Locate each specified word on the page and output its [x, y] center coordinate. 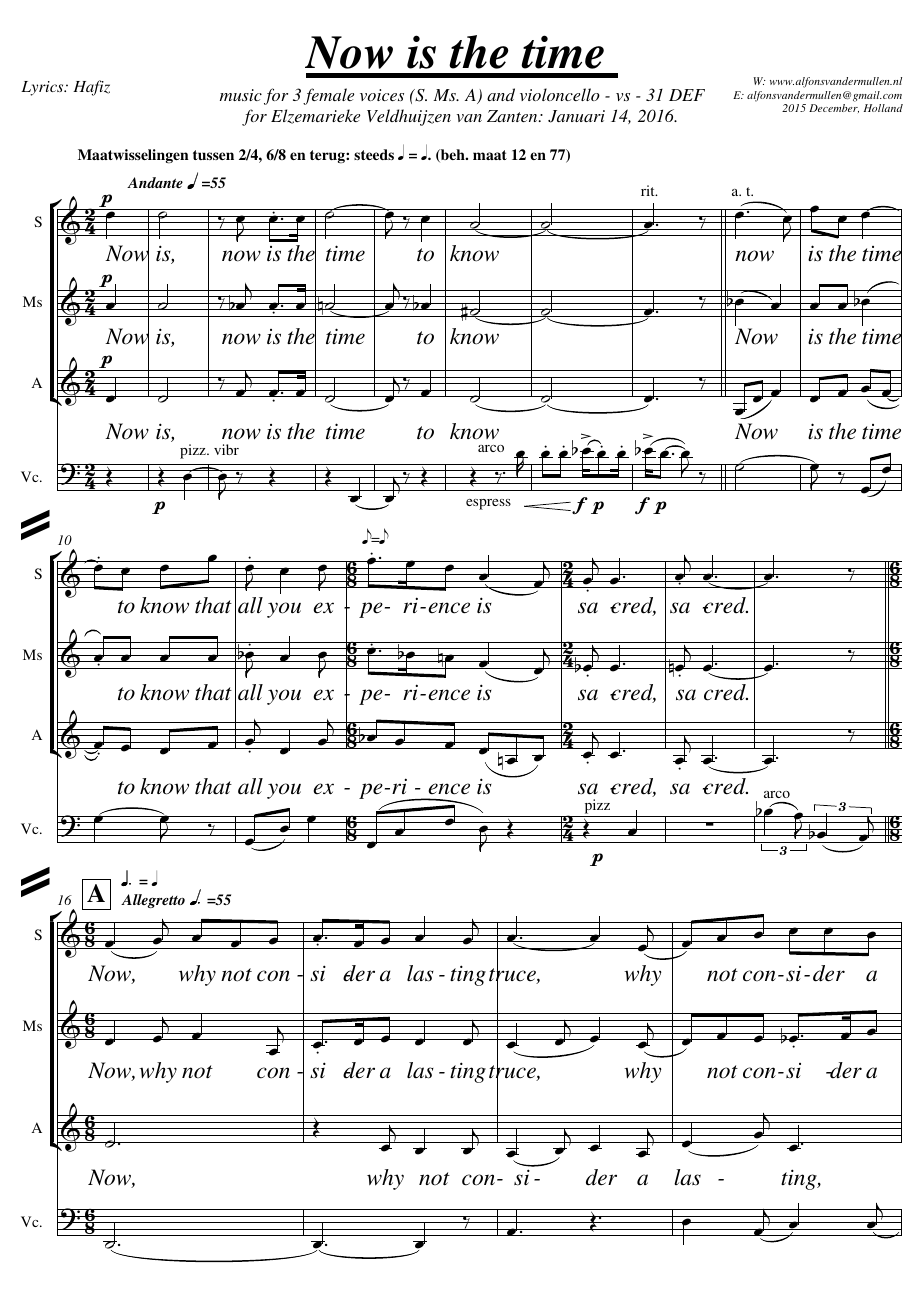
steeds [374, 154]
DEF [687, 95]
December [834, 108]
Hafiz [91, 88]
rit [649, 190]
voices [382, 95]
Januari [576, 116]
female [328, 96]
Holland [883, 108]
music [241, 95]
